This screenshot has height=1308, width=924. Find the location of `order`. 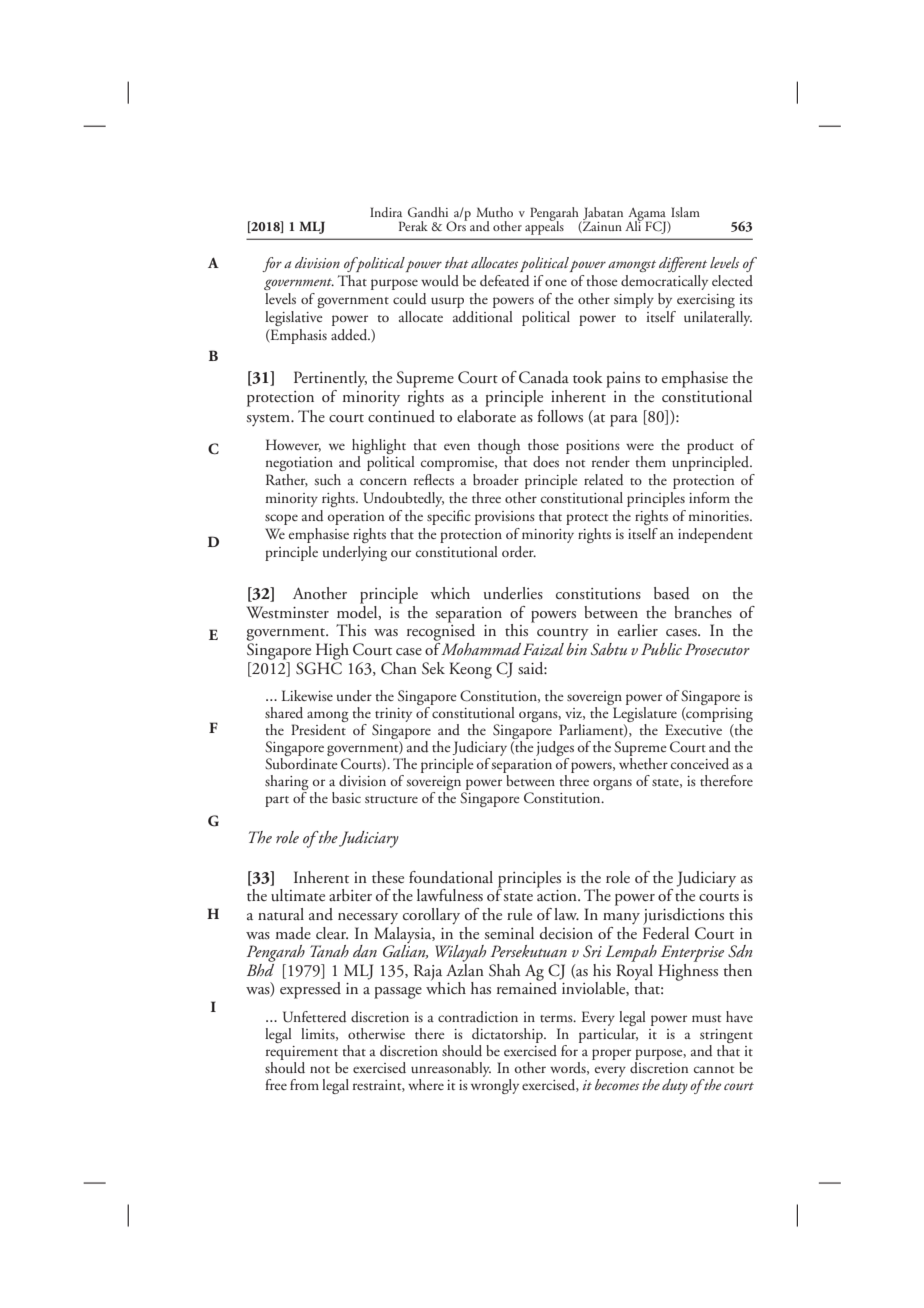

order is located at coordinates (519, 552).
